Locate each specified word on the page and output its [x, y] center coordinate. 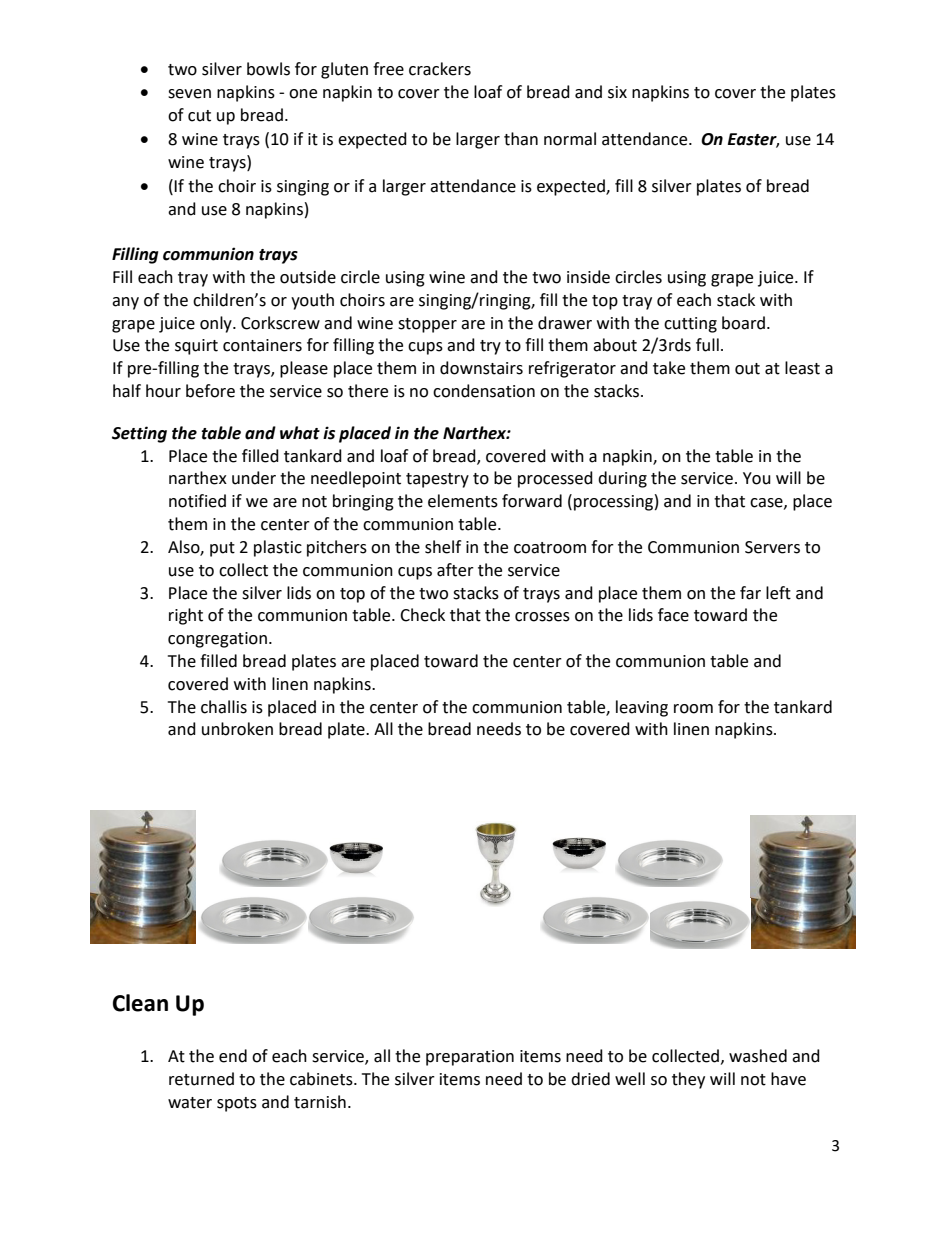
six [617, 92]
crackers [440, 69]
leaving [642, 708]
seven [189, 94]
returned [201, 1079]
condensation [484, 391]
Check [422, 615]
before [210, 391]
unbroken [237, 729]
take [669, 368]
